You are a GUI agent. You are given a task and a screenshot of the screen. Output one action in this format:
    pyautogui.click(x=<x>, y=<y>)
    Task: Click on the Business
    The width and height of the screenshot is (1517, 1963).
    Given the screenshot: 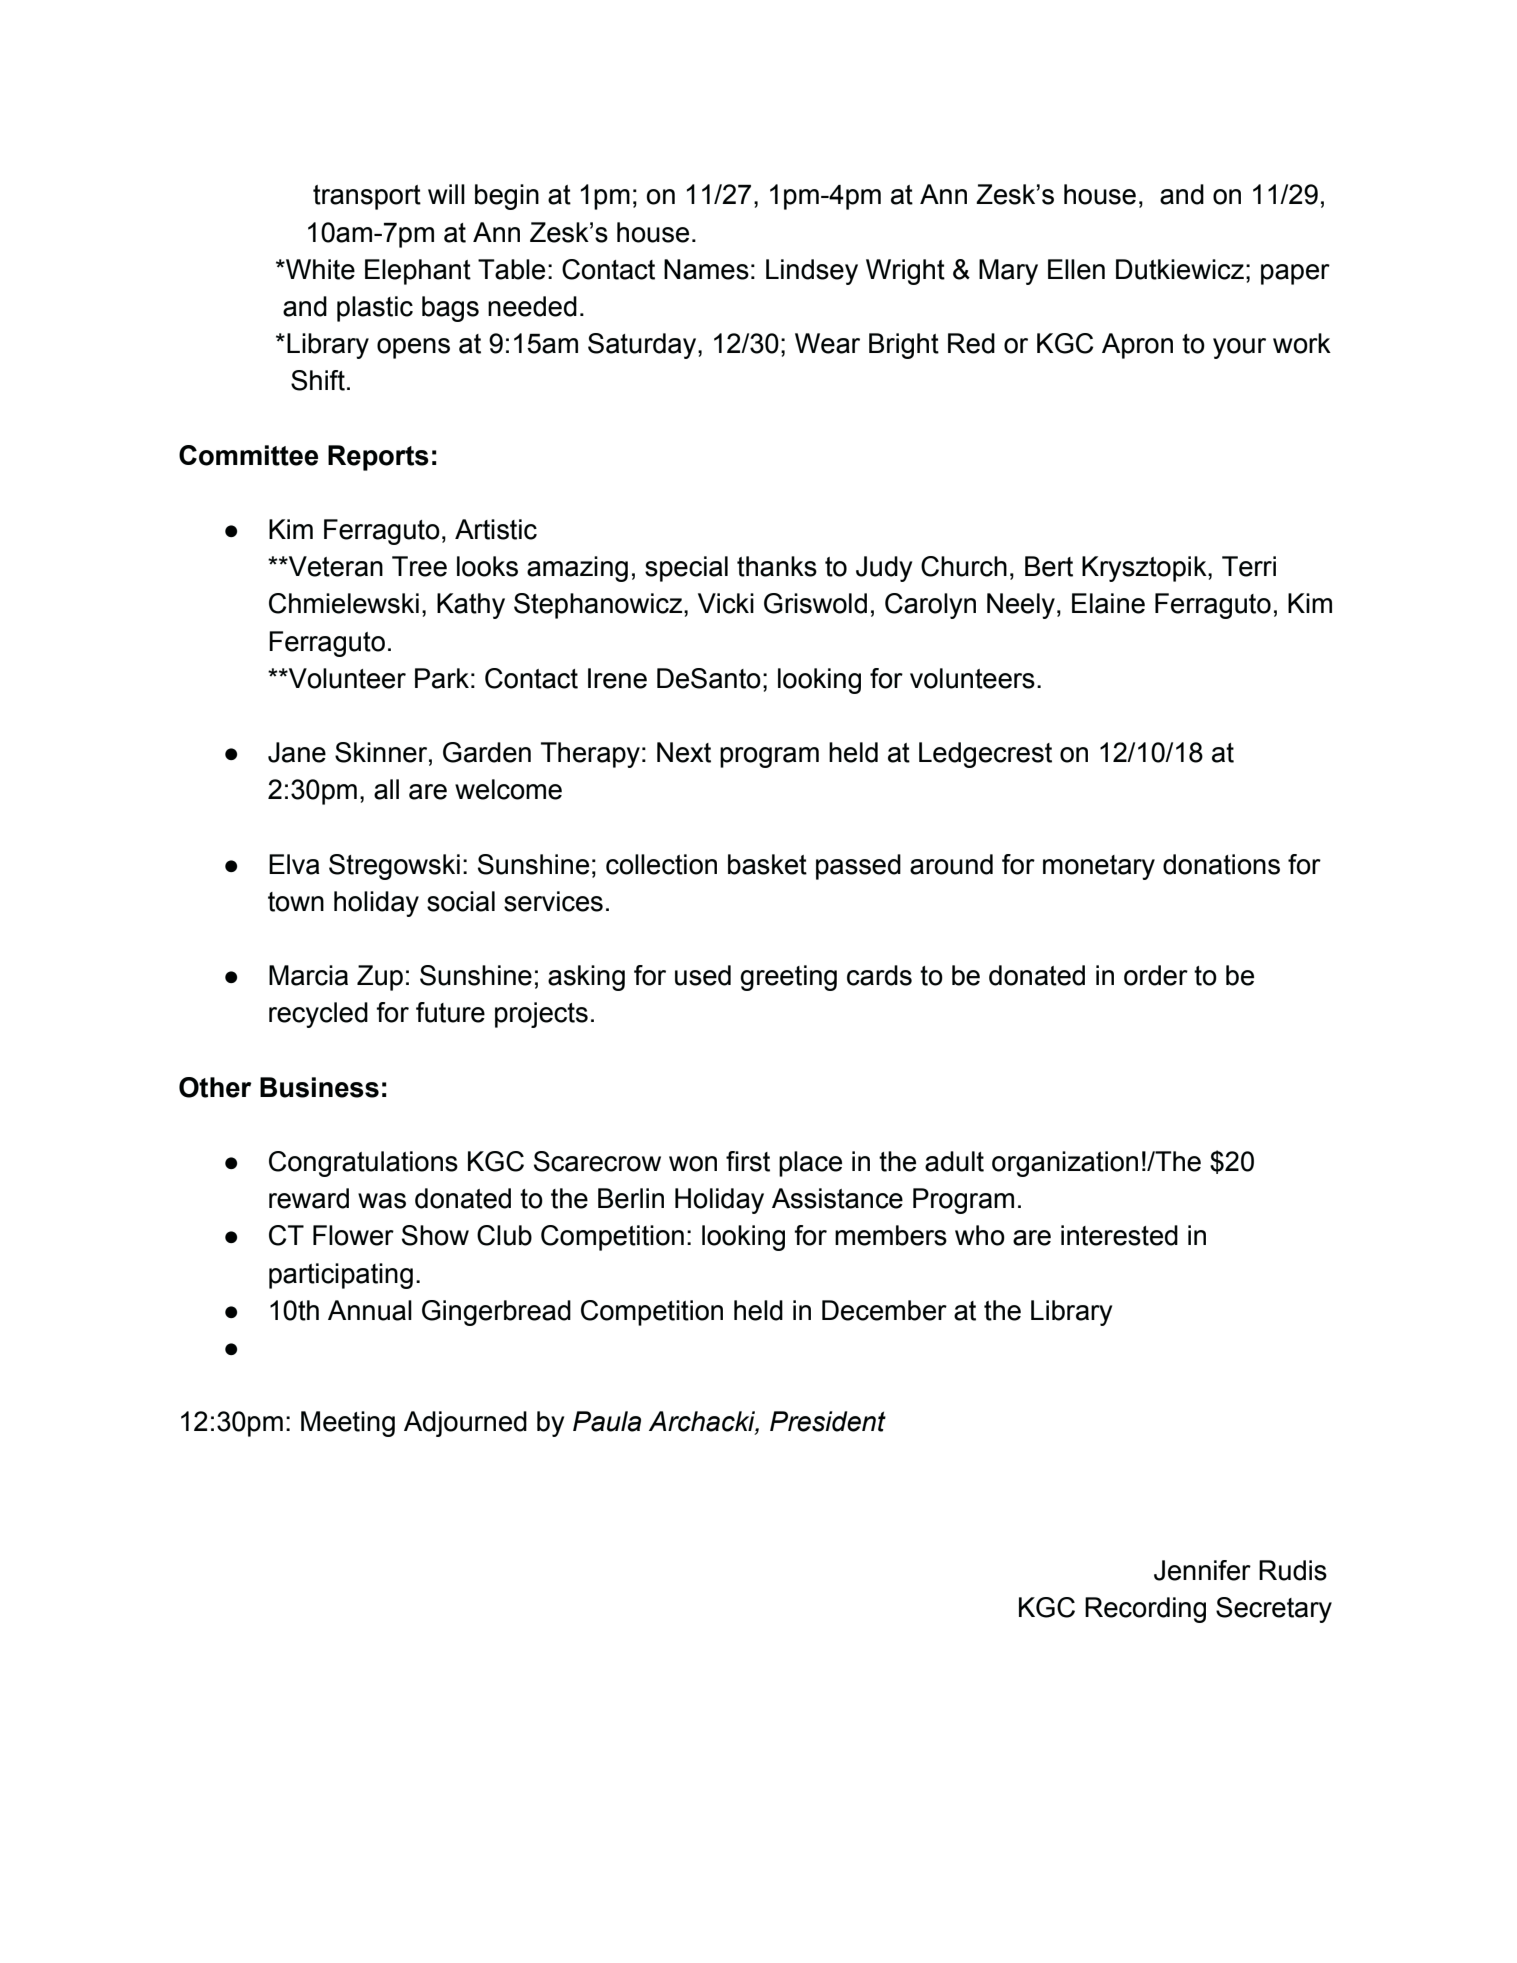 What is the action you would take?
    pyautogui.click(x=319, y=1087)
